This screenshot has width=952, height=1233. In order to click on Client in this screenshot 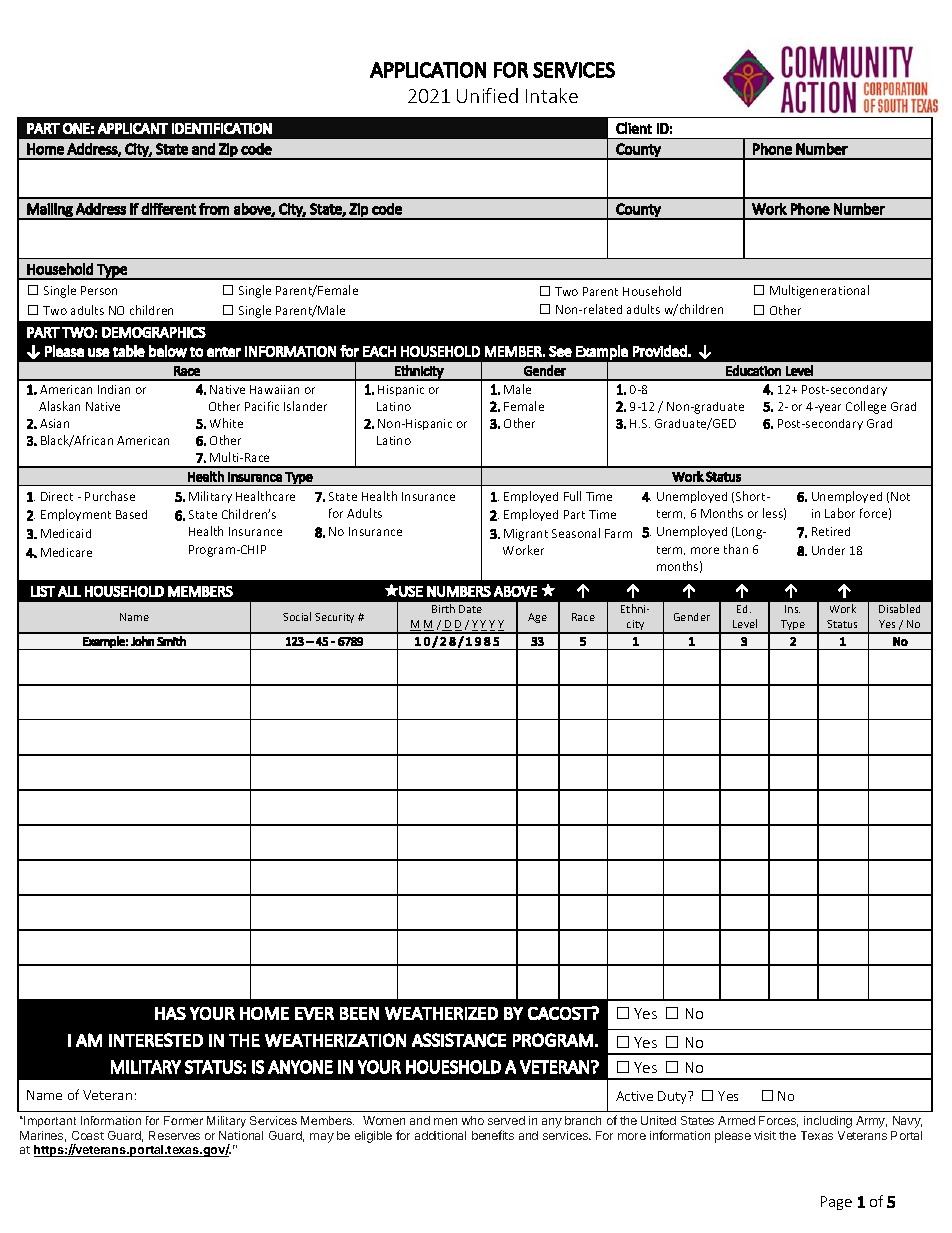, I will do `click(634, 128)`.
